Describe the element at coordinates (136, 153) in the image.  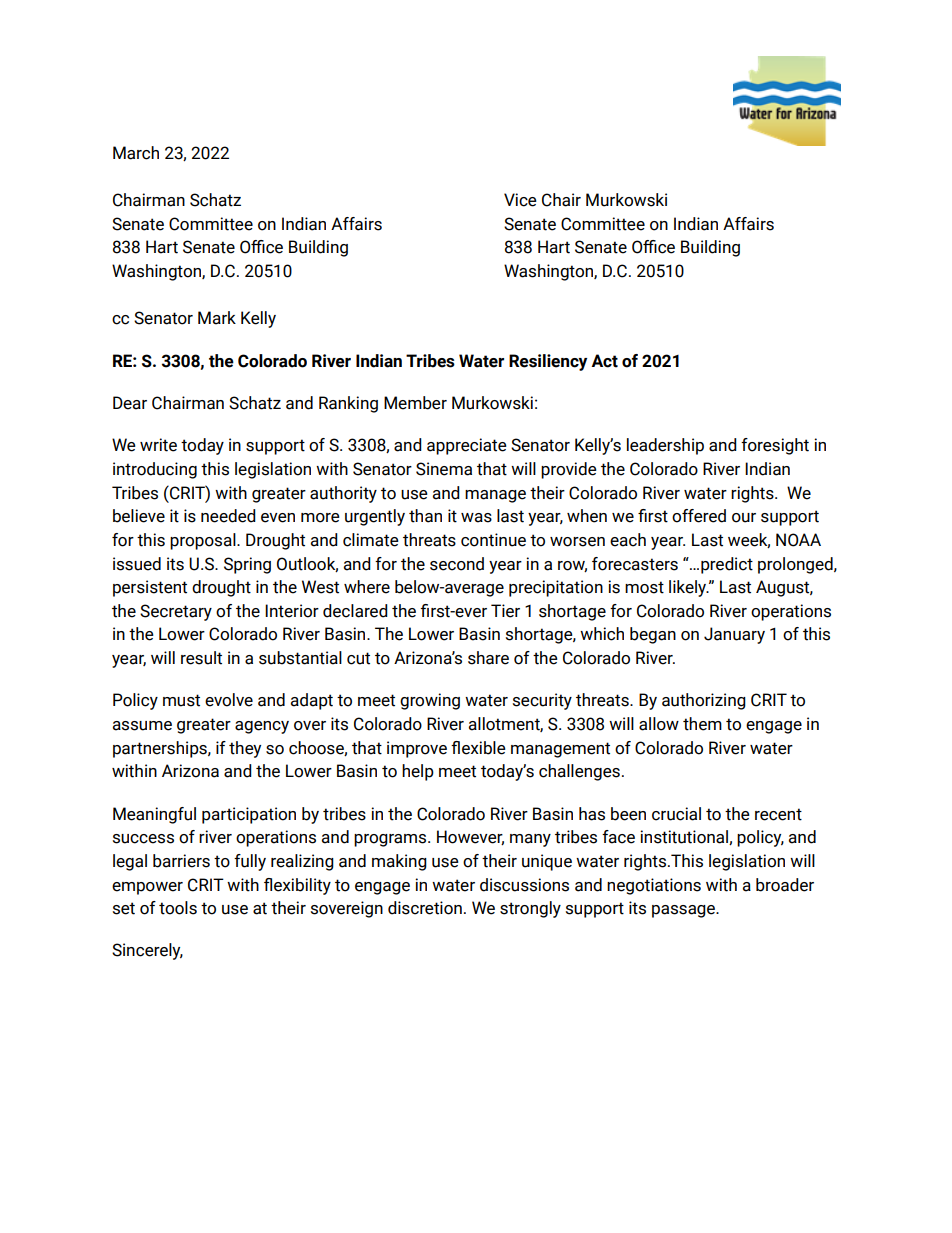
I see `March` at that location.
